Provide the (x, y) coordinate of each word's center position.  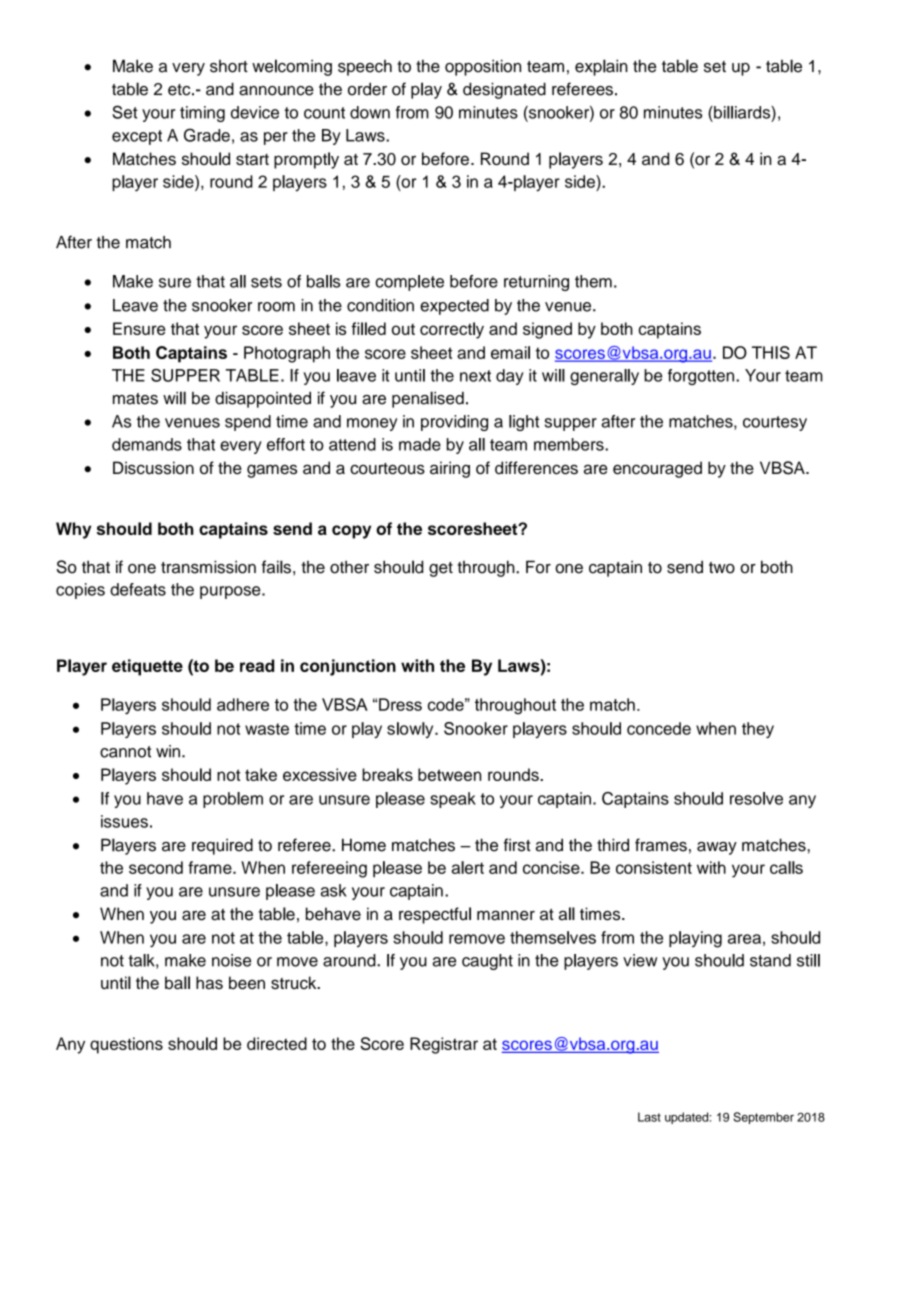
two (722, 568)
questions (126, 1045)
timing (202, 114)
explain (601, 67)
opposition (483, 67)
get (441, 569)
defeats (138, 589)
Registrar (444, 1045)
